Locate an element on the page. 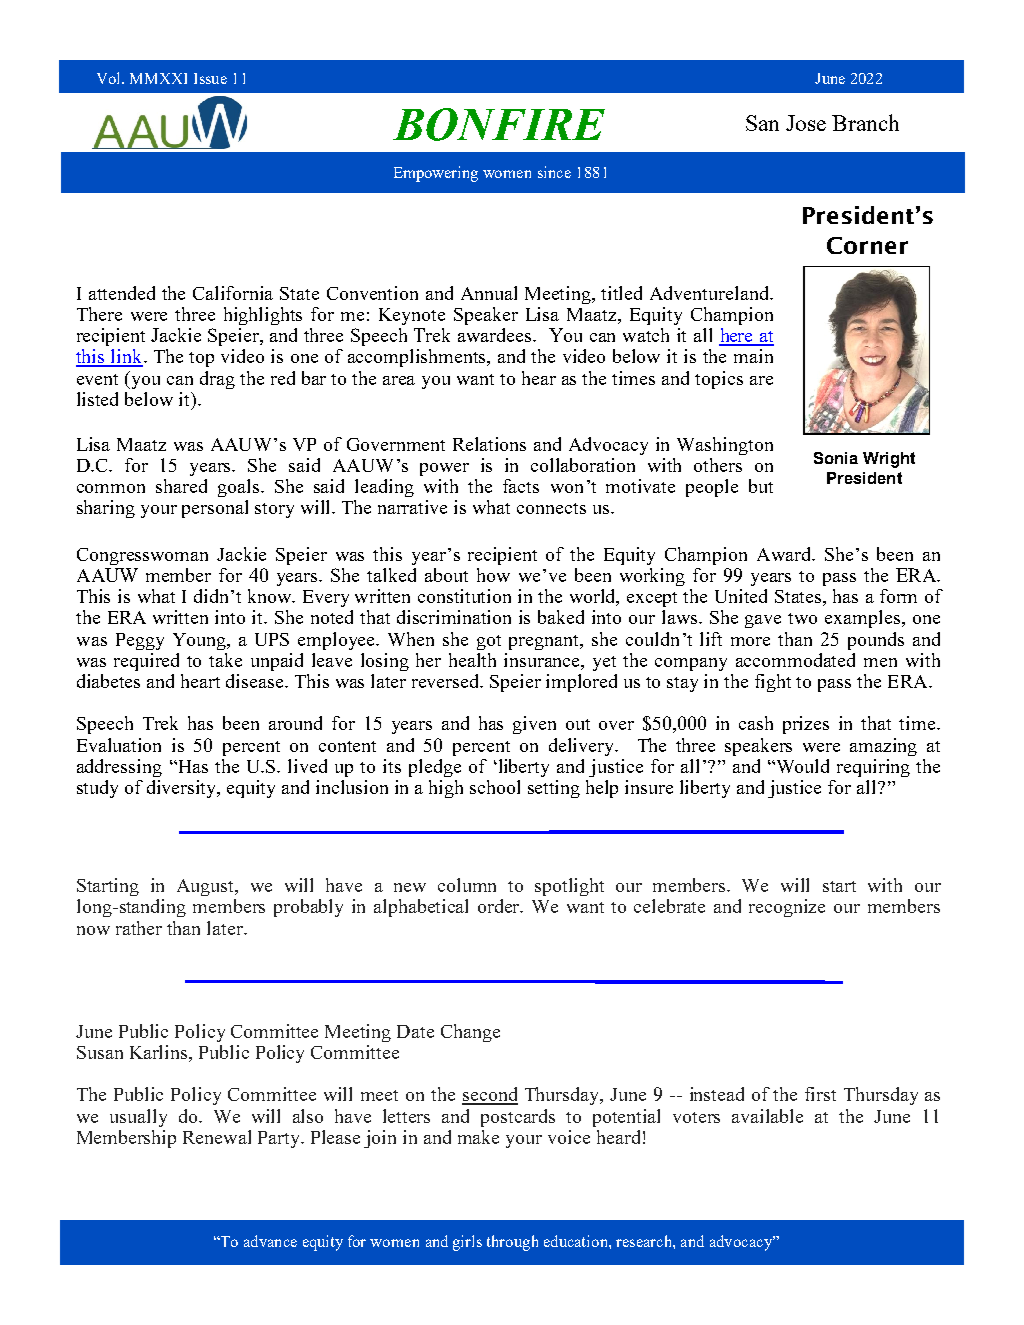  facts is located at coordinates (521, 486).
